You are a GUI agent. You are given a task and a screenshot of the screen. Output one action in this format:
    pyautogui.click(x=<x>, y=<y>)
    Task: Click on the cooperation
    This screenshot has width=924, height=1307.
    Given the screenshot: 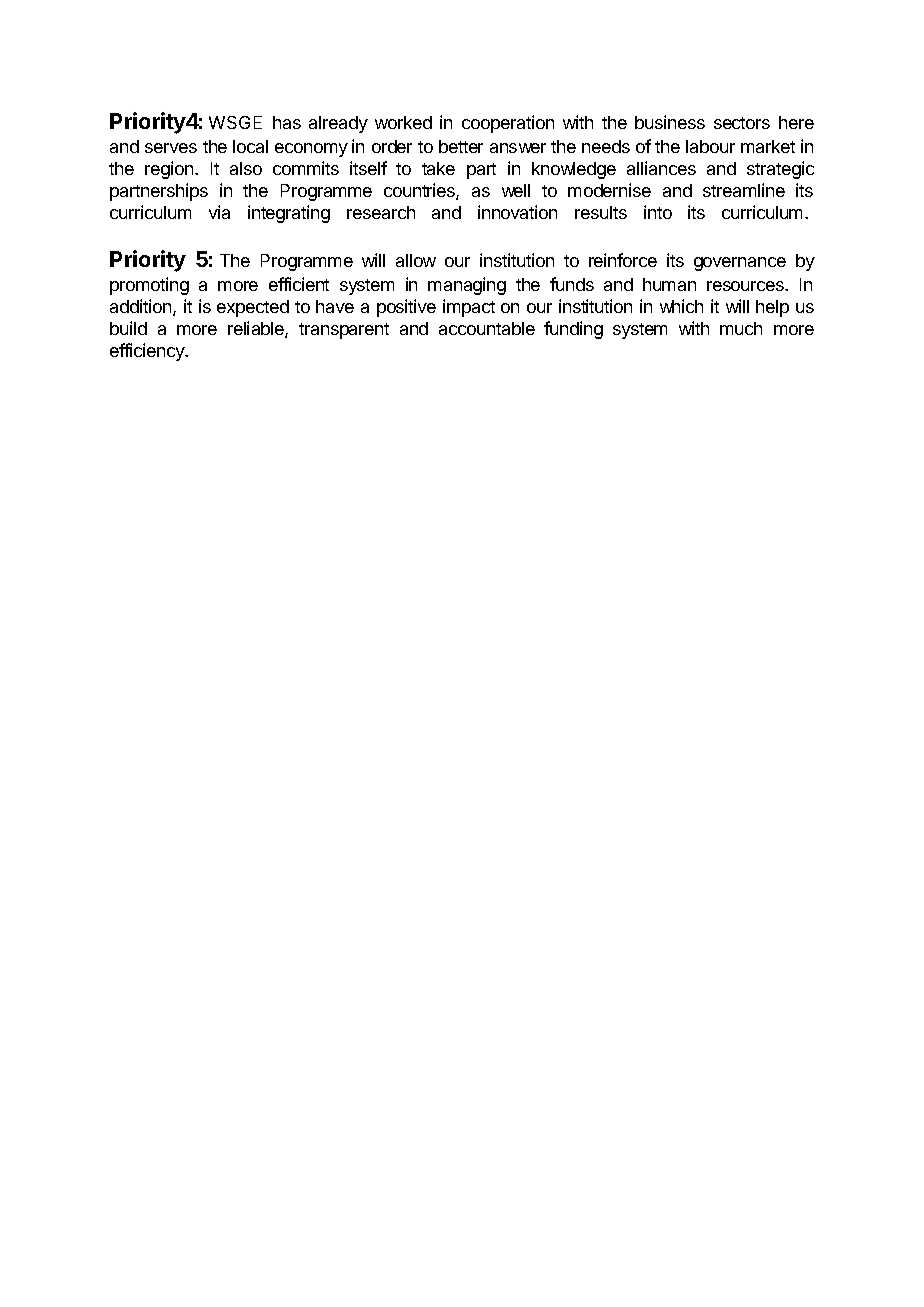 What is the action you would take?
    pyautogui.click(x=508, y=124)
